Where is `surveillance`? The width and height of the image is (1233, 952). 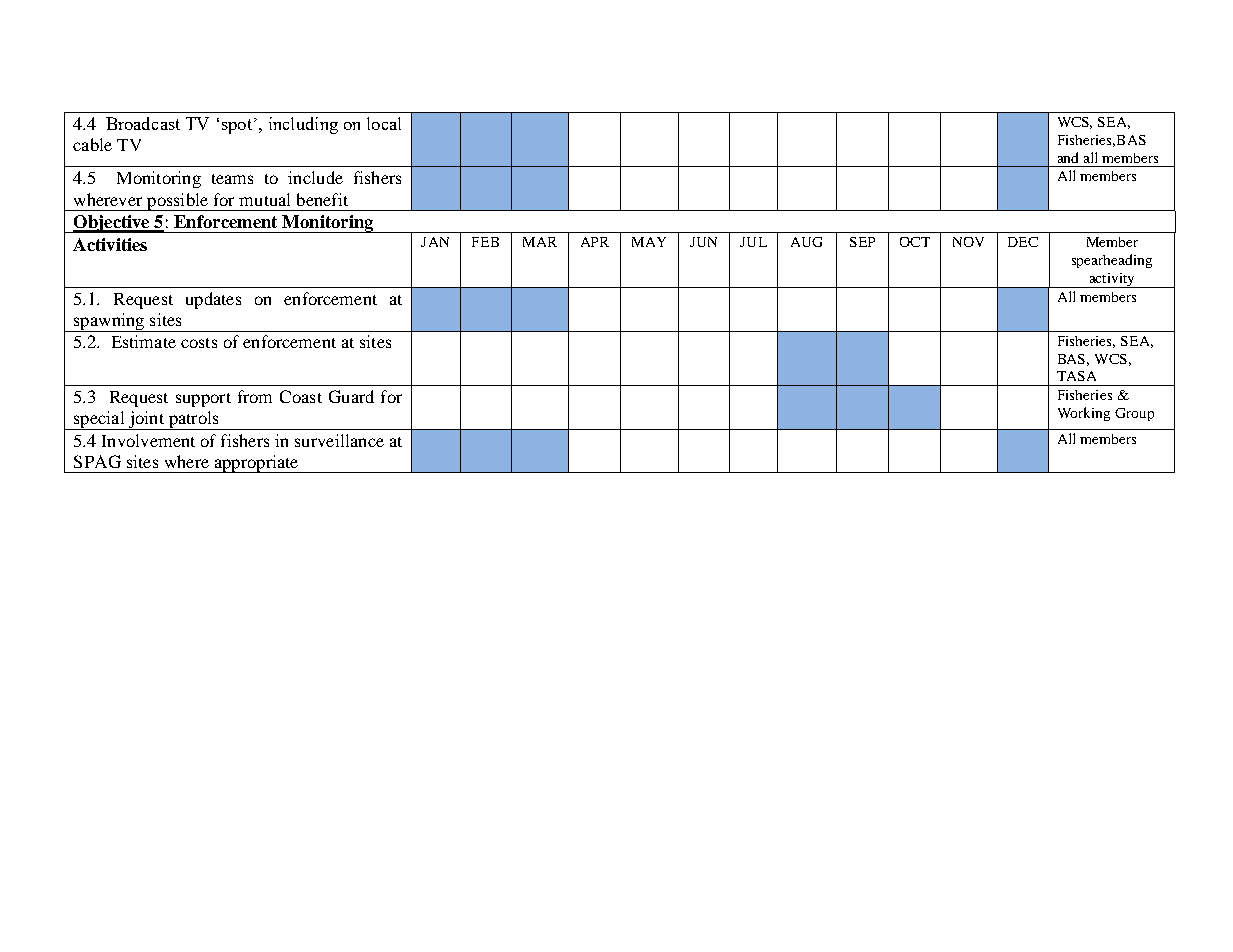
surveillance is located at coordinates (339, 440).
